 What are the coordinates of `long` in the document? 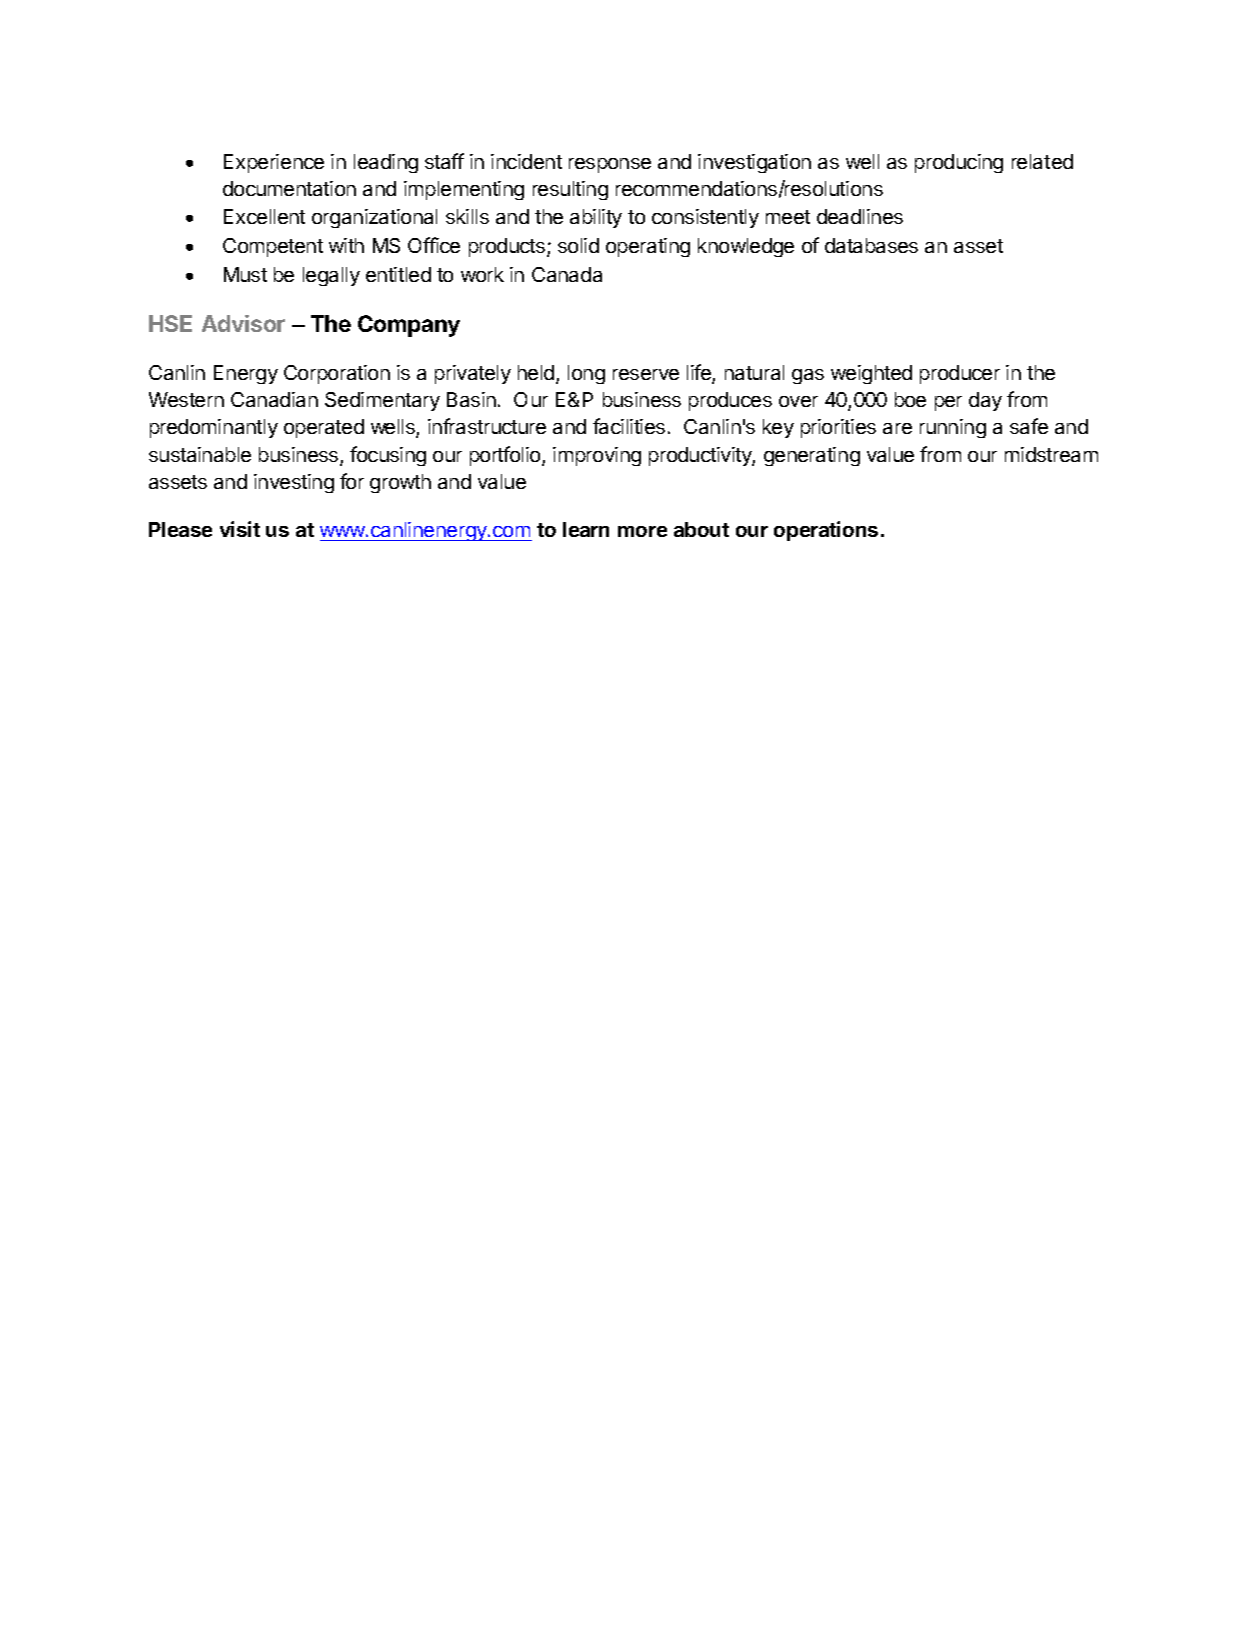 It's located at (586, 374).
